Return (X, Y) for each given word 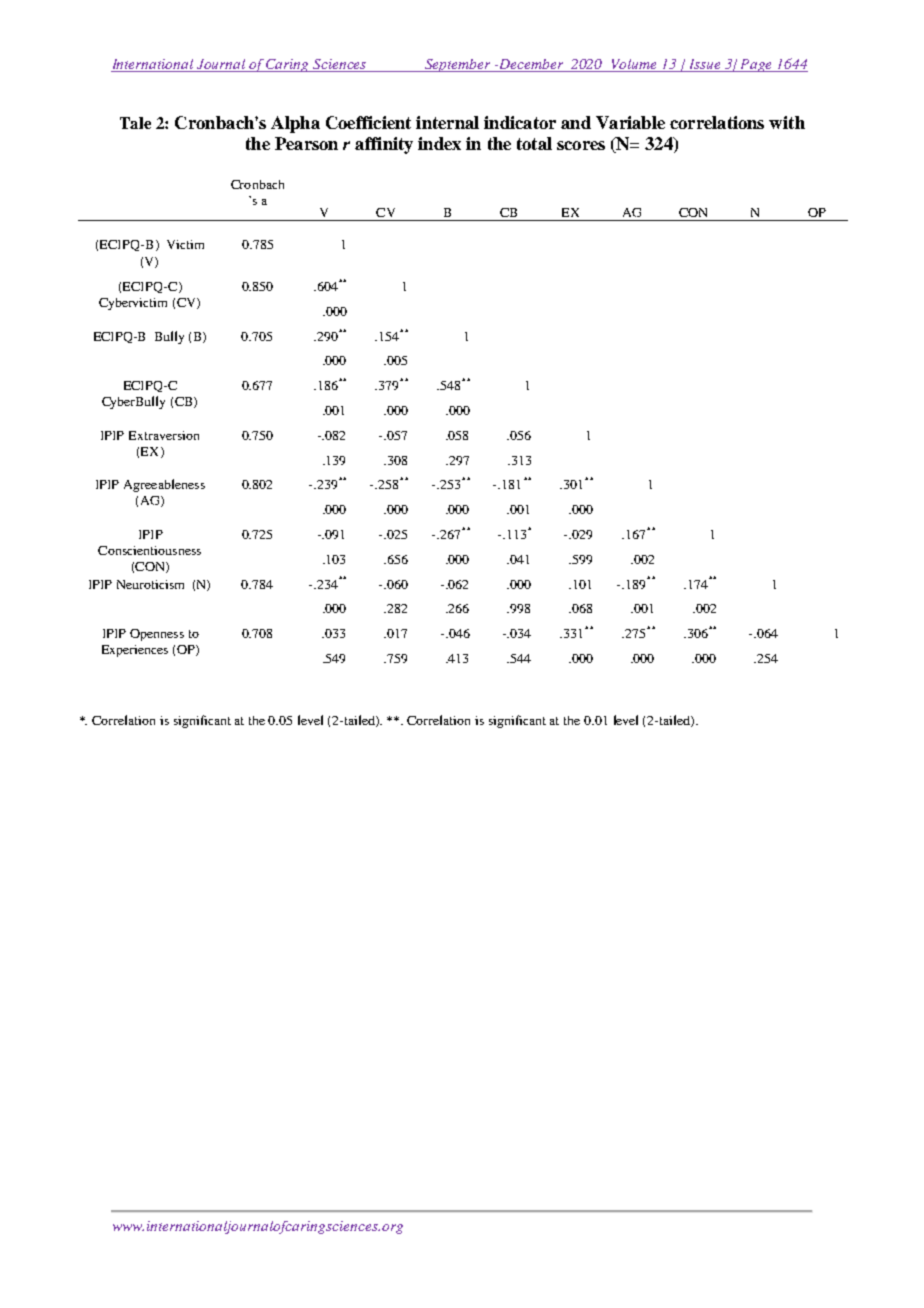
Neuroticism (150, 584)
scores (581, 145)
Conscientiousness (149, 550)
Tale (135, 123)
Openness (157, 635)
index (439, 143)
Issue (705, 65)
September (458, 65)
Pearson (306, 143)
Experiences (135, 651)
